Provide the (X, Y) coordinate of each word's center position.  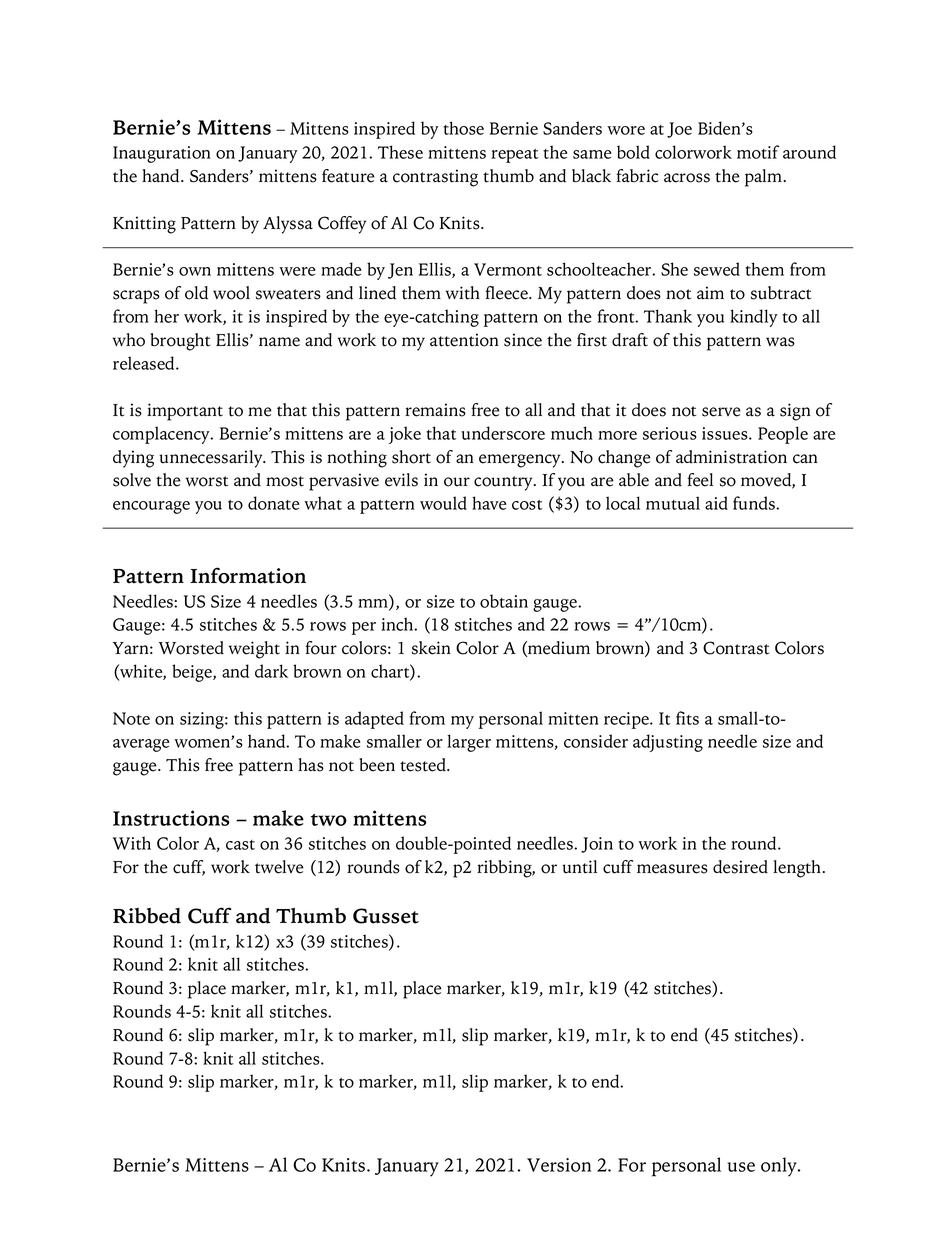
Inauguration (162, 154)
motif (758, 152)
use (741, 1167)
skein (431, 648)
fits (687, 718)
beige (193, 673)
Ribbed (147, 916)
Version (559, 1165)
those (463, 128)
